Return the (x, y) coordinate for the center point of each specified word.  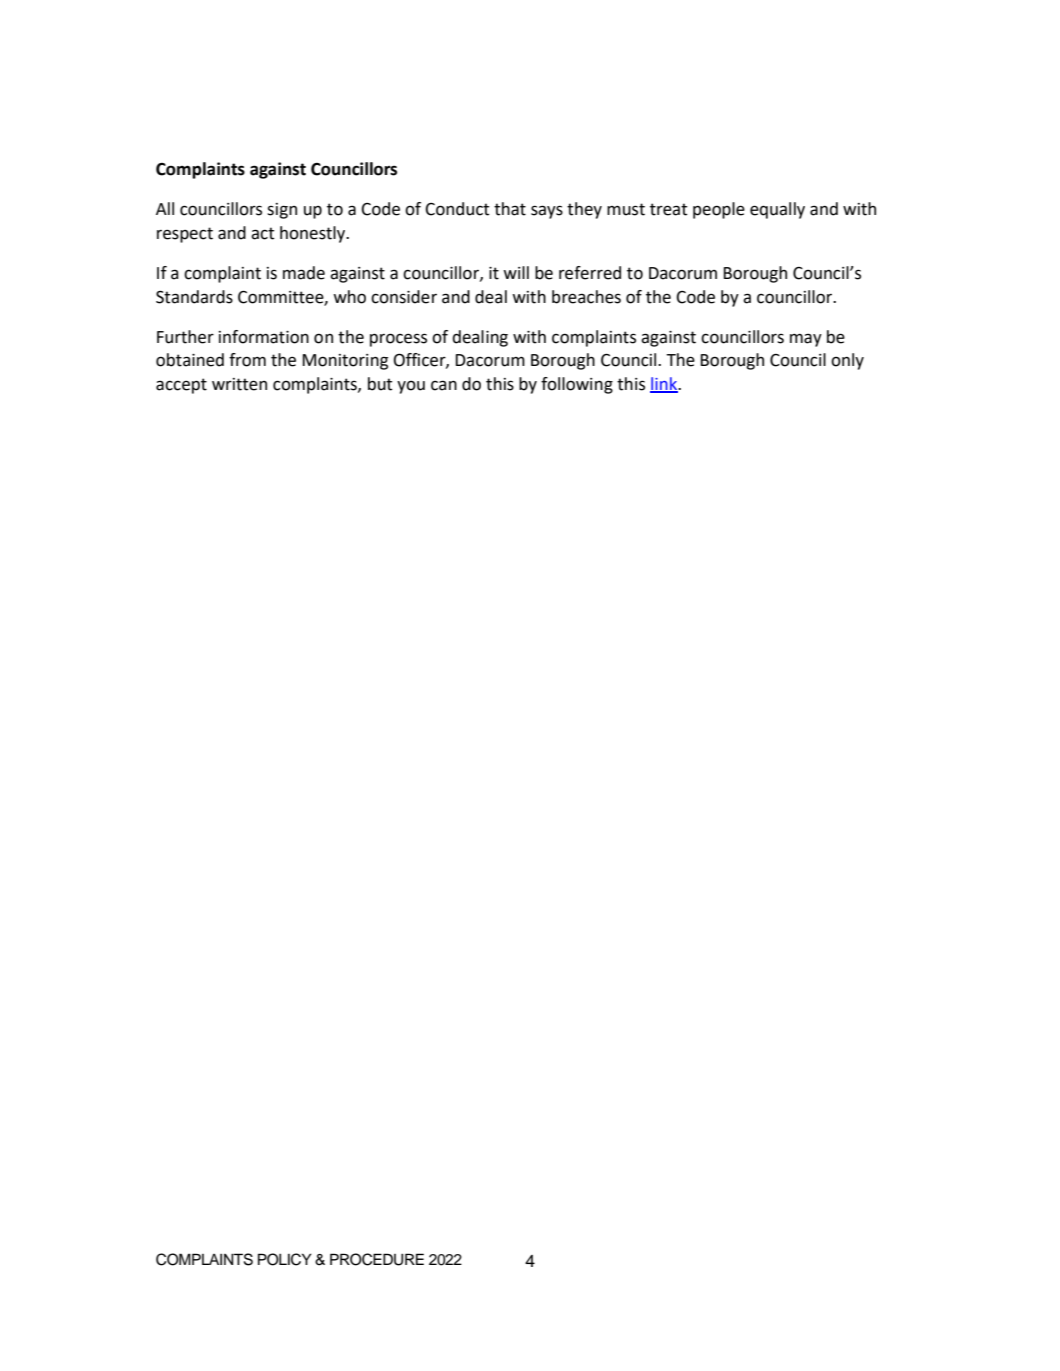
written (239, 384)
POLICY (285, 1259)
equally (777, 210)
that (510, 209)
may (806, 340)
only (847, 361)
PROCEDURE (377, 1259)
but (380, 384)
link (665, 384)
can (444, 385)
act (263, 233)
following (577, 385)
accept (181, 386)
